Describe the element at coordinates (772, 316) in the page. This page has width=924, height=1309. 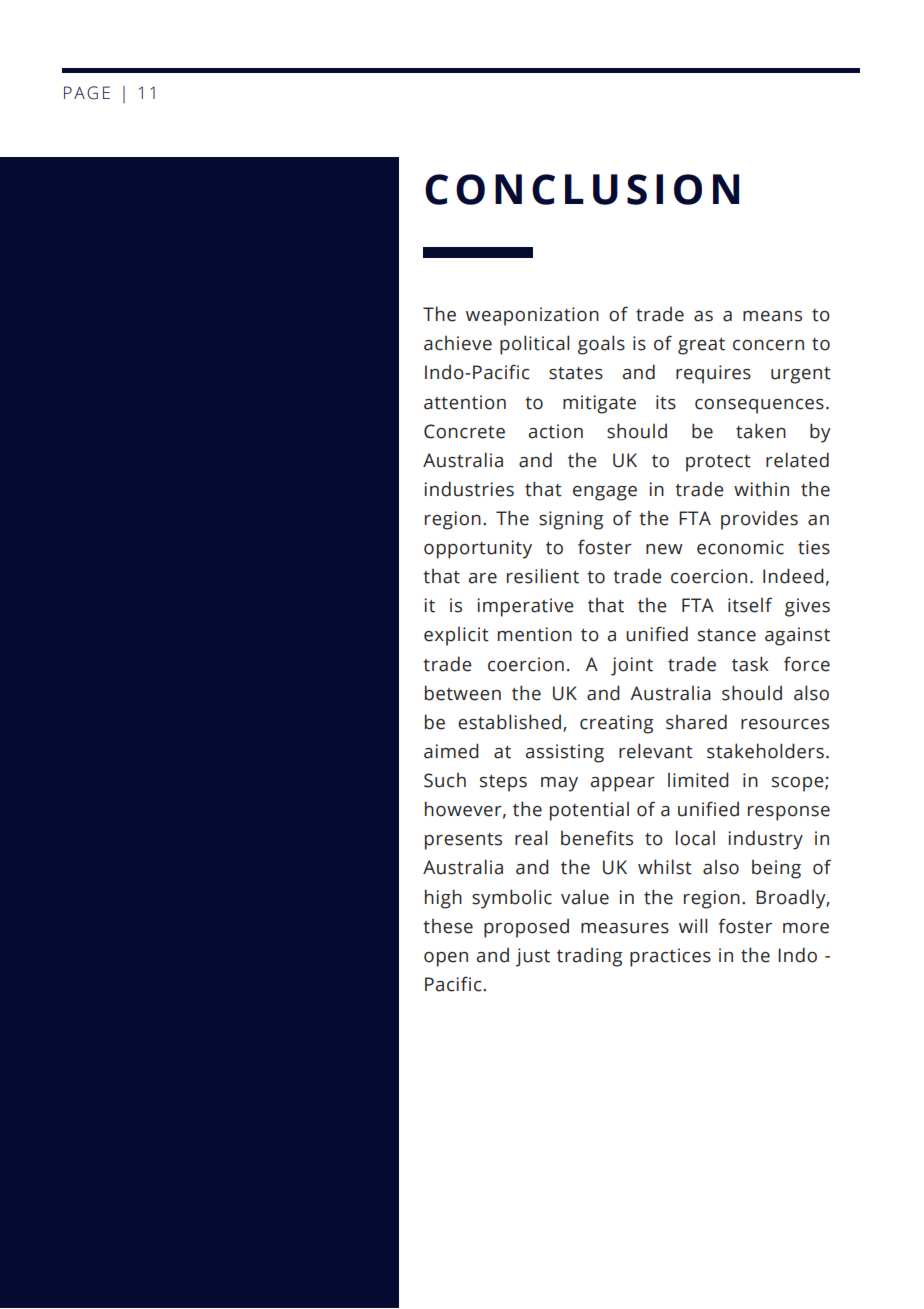
I see `means` at that location.
